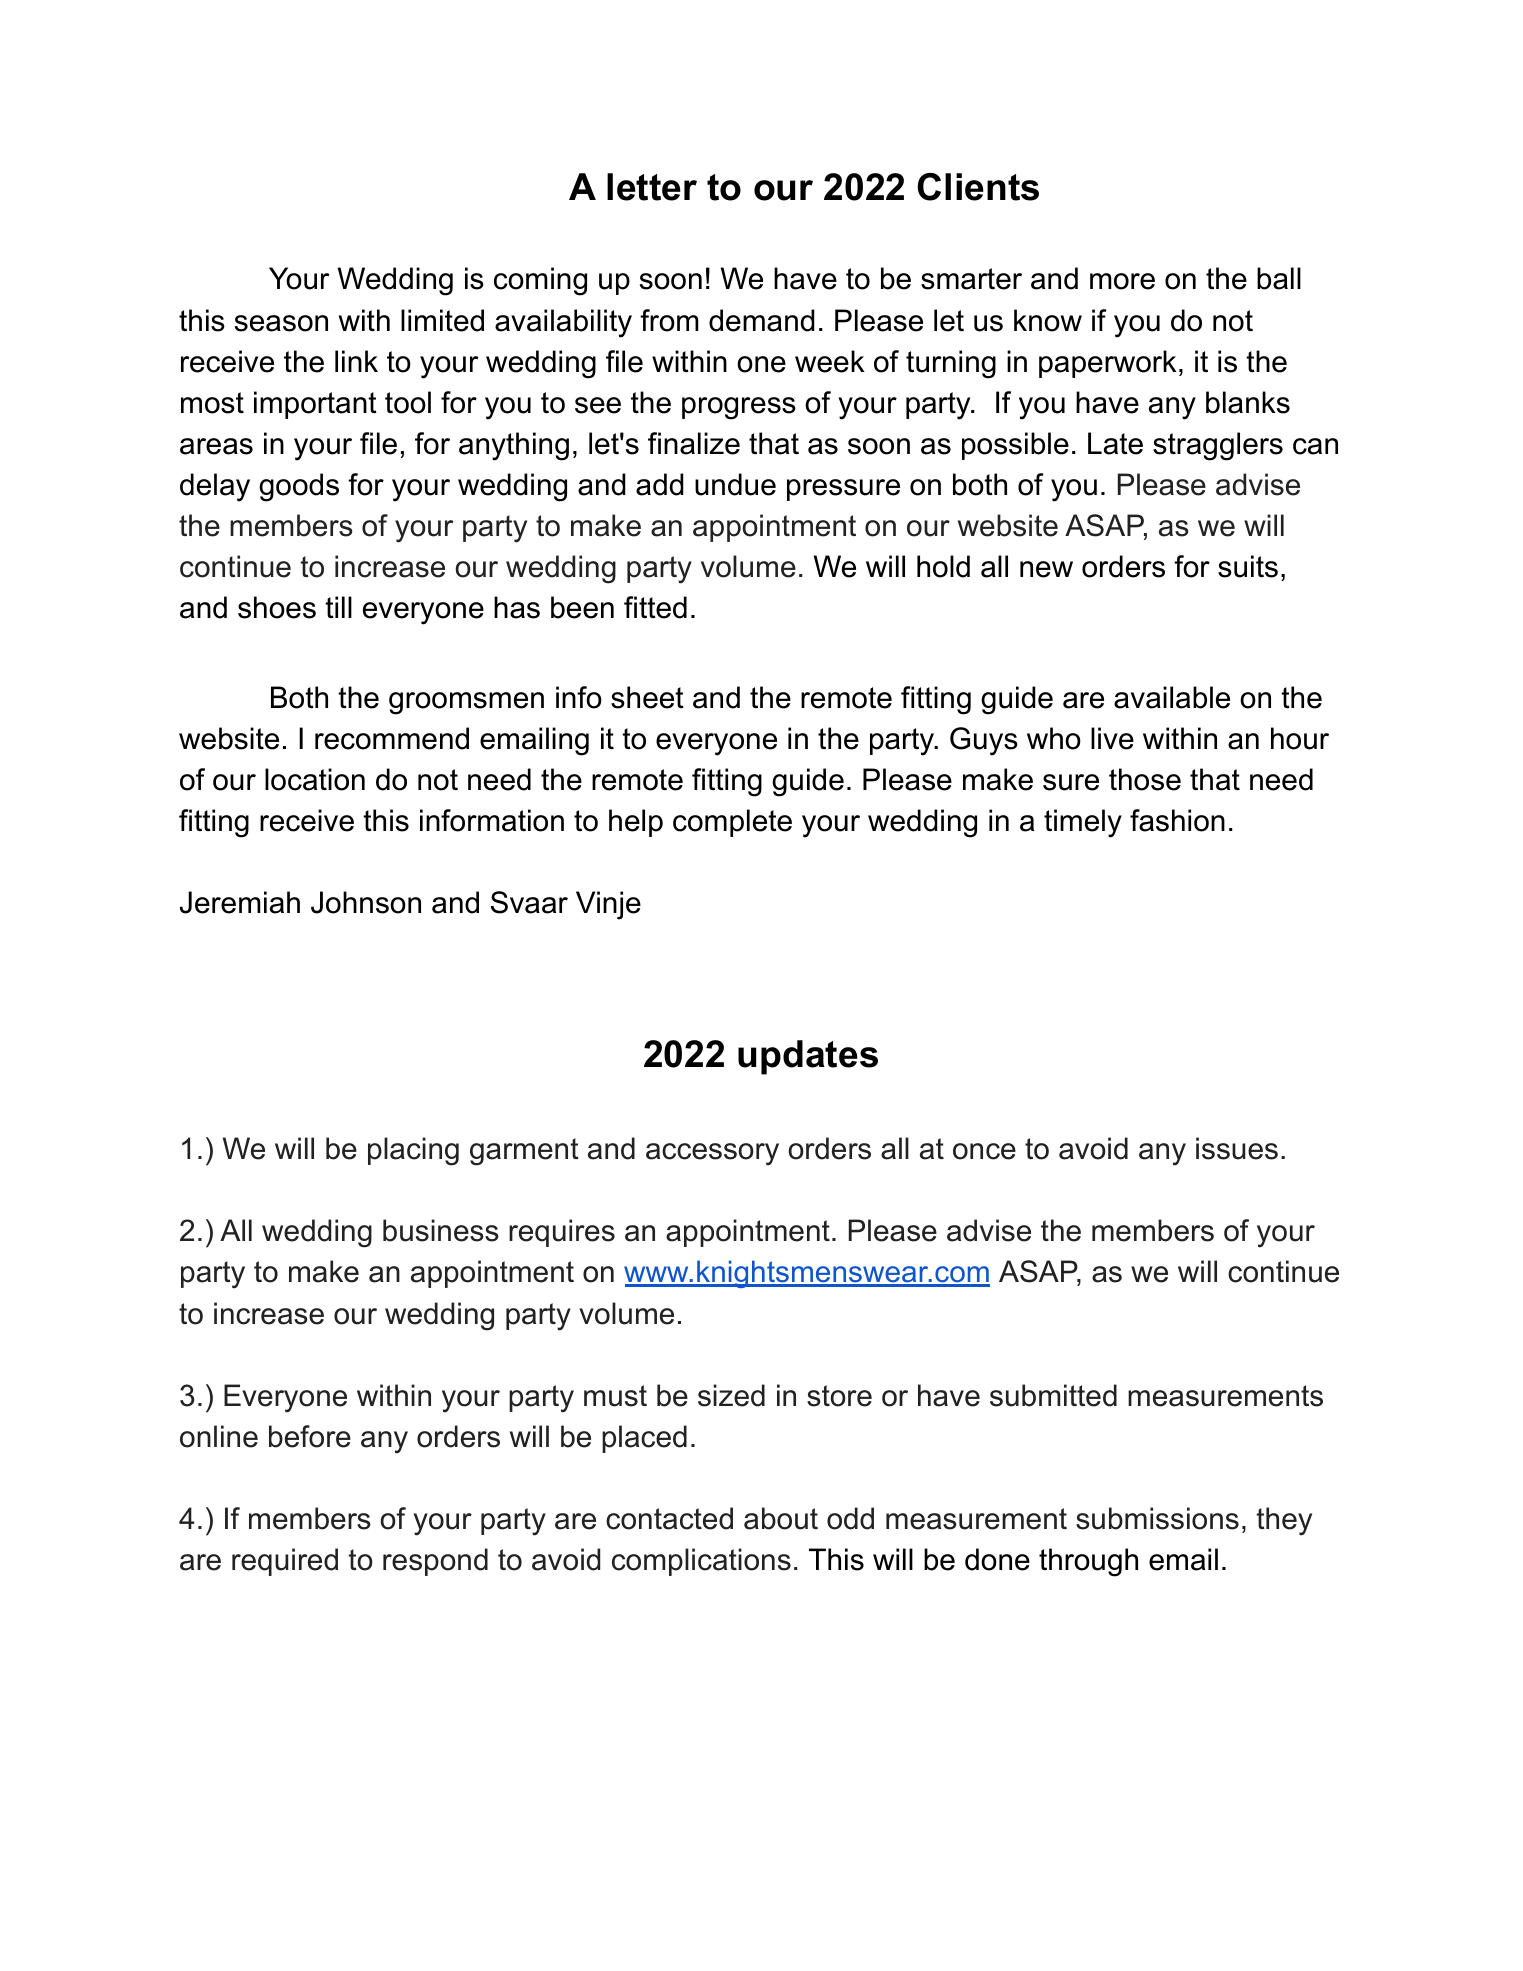  What do you see at coordinates (281, 323) in the document?
I see `season` at bounding box center [281, 323].
